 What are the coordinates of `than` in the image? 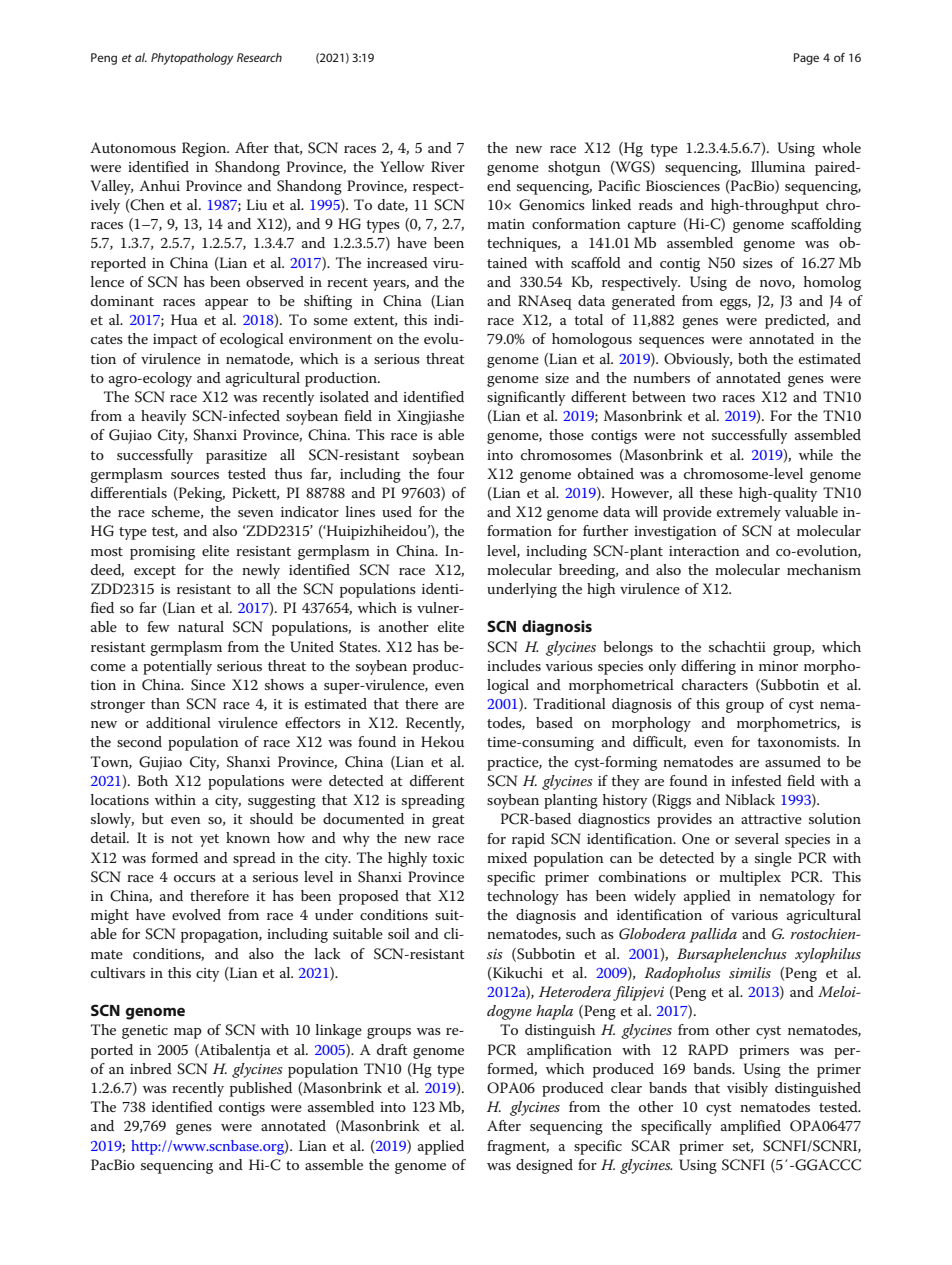 It's located at (165, 703).
